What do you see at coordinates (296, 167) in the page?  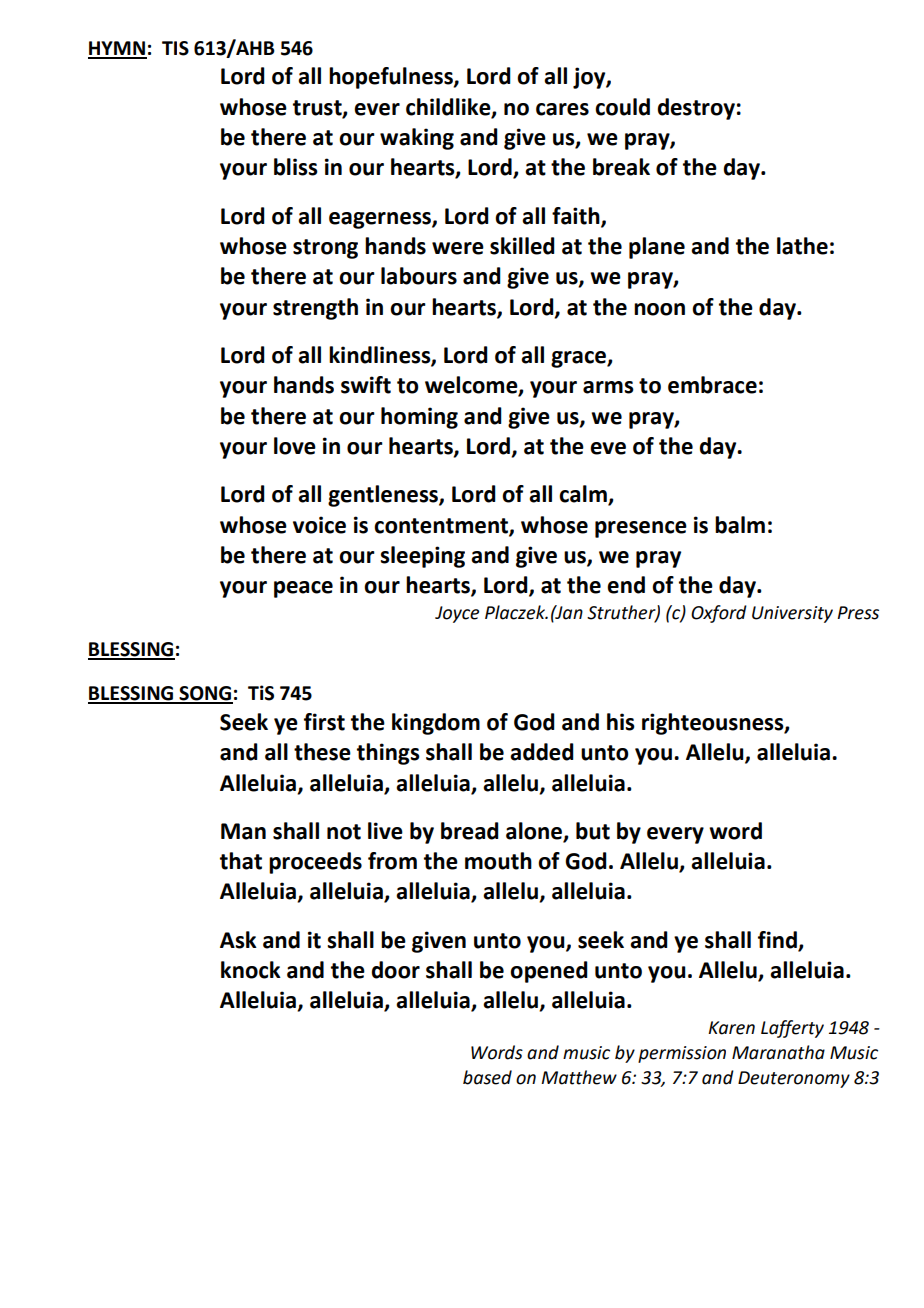 I see `bliss` at bounding box center [296, 167].
